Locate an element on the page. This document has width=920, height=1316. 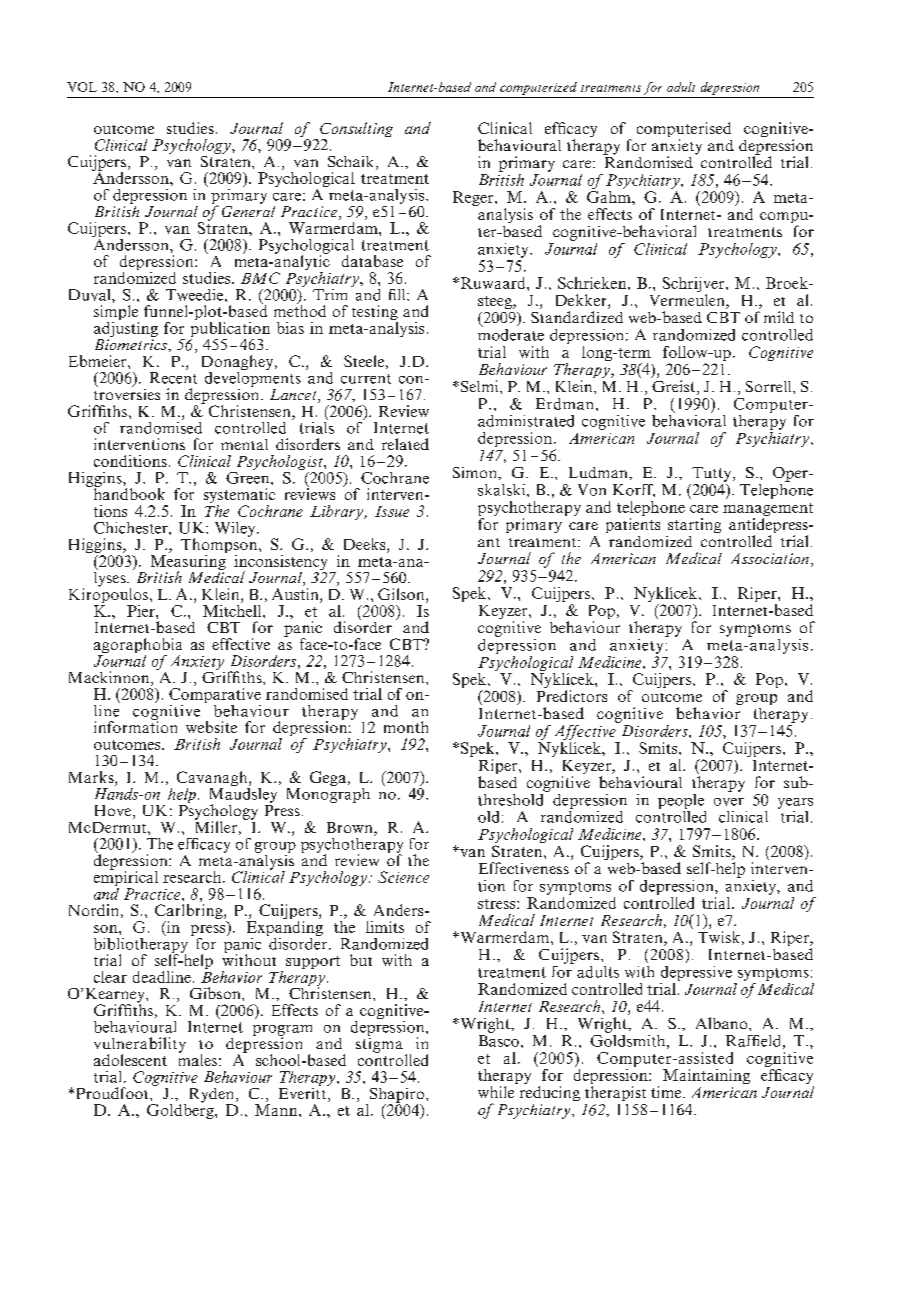
males is located at coordinates (198, 1059).
